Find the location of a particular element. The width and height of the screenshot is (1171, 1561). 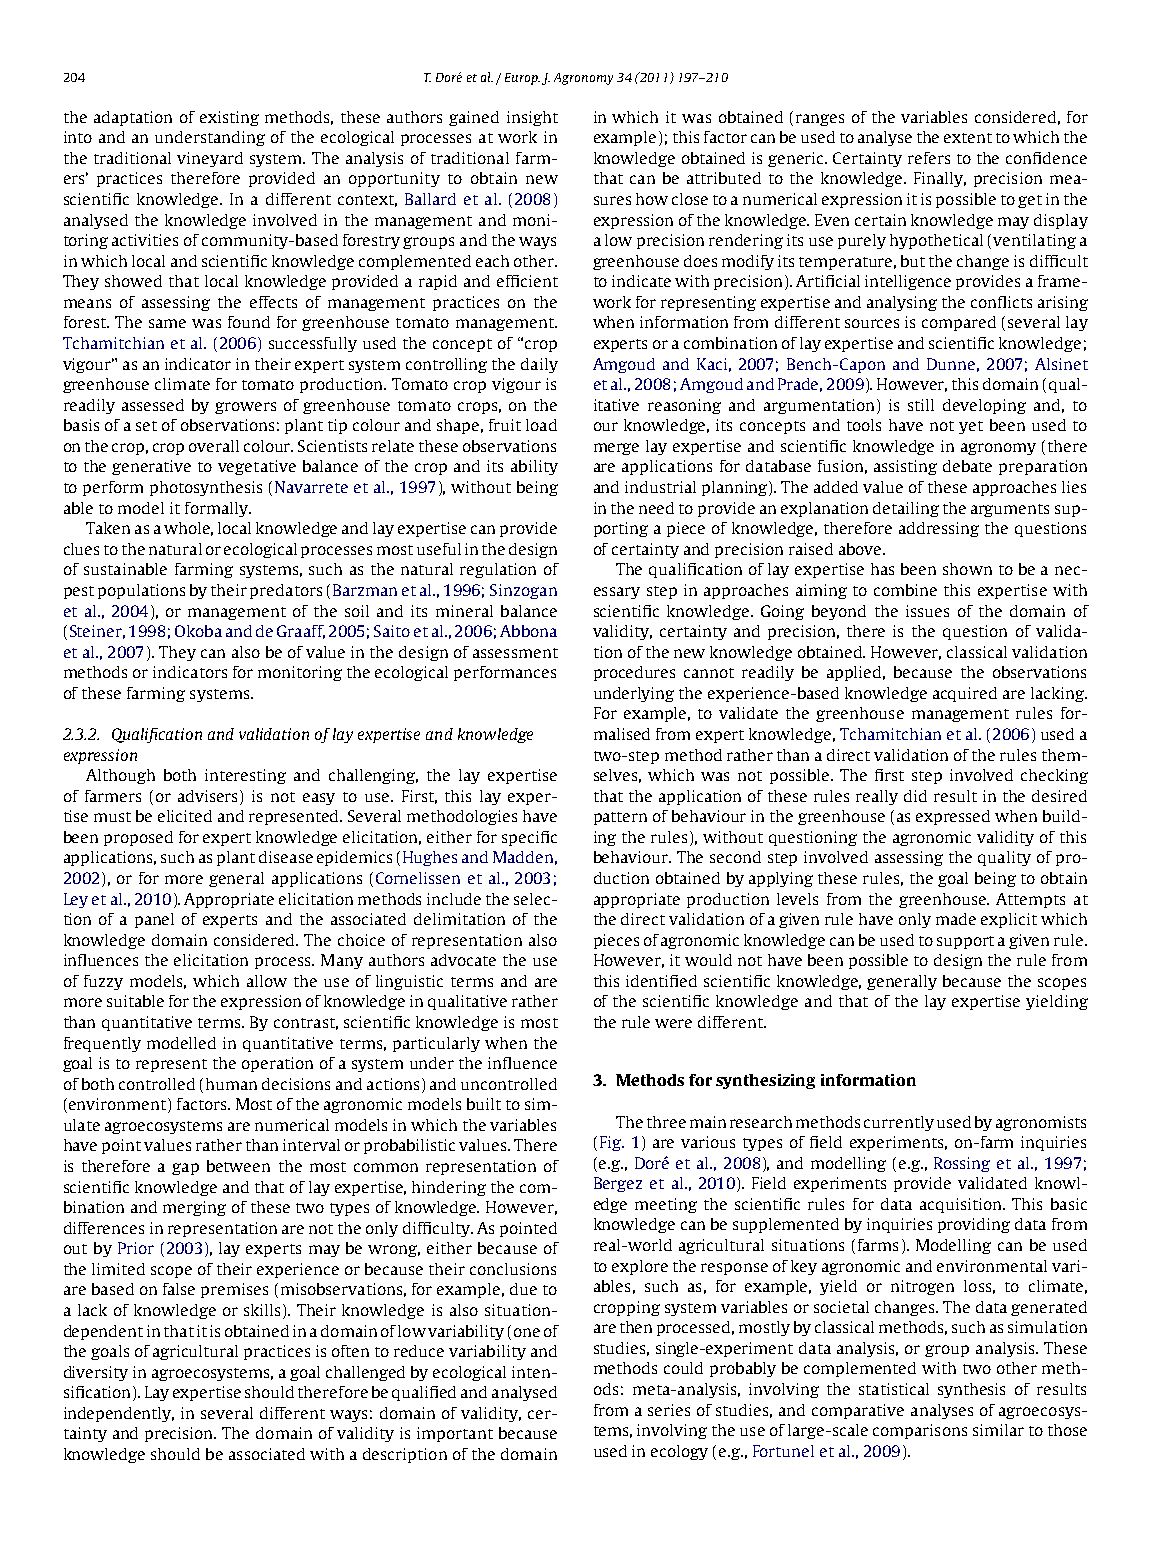

existing is located at coordinates (229, 118).
